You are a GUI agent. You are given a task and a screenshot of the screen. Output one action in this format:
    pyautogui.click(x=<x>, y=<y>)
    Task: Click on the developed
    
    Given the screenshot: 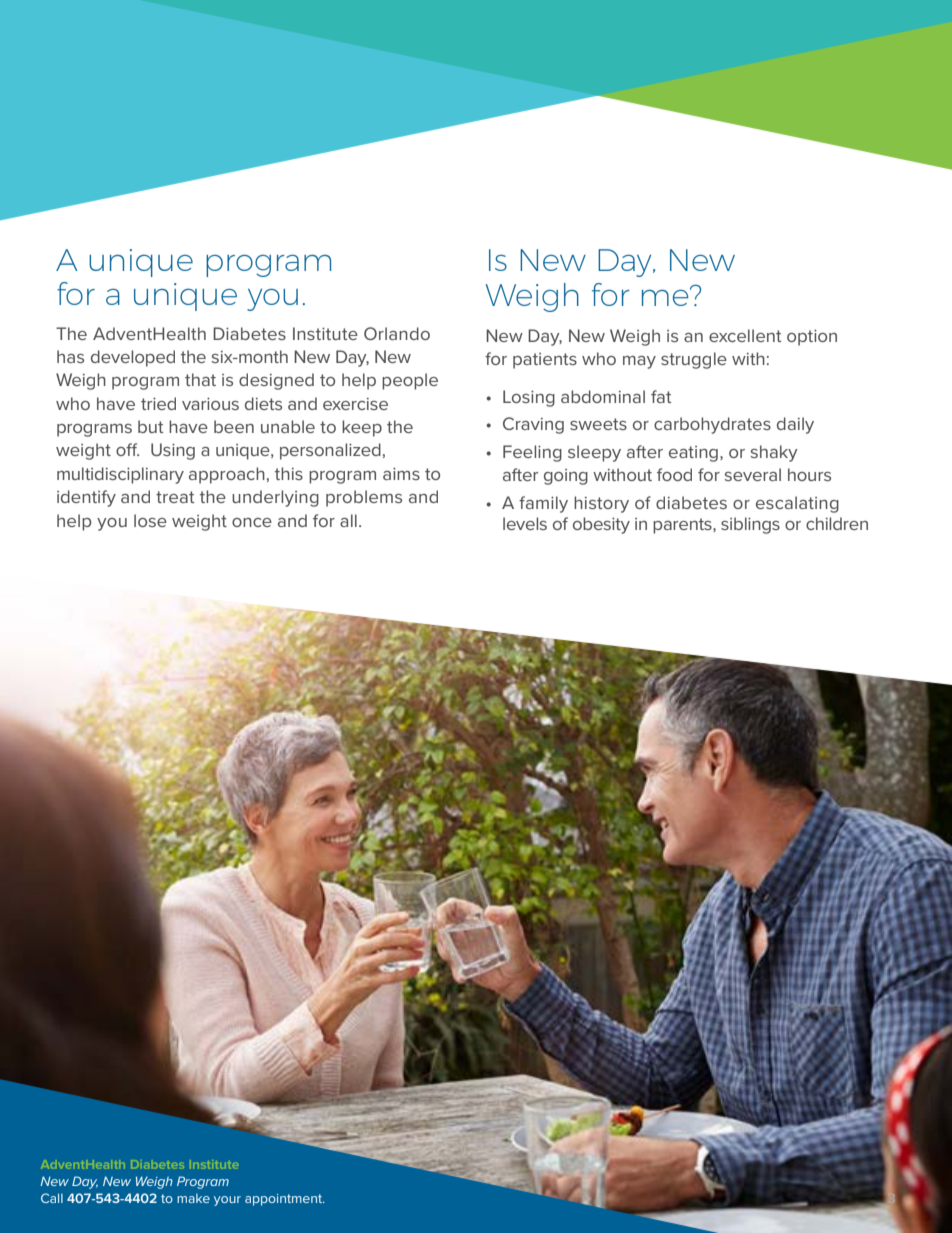 What is the action you would take?
    pyautogui.click(x=133, y=358)
